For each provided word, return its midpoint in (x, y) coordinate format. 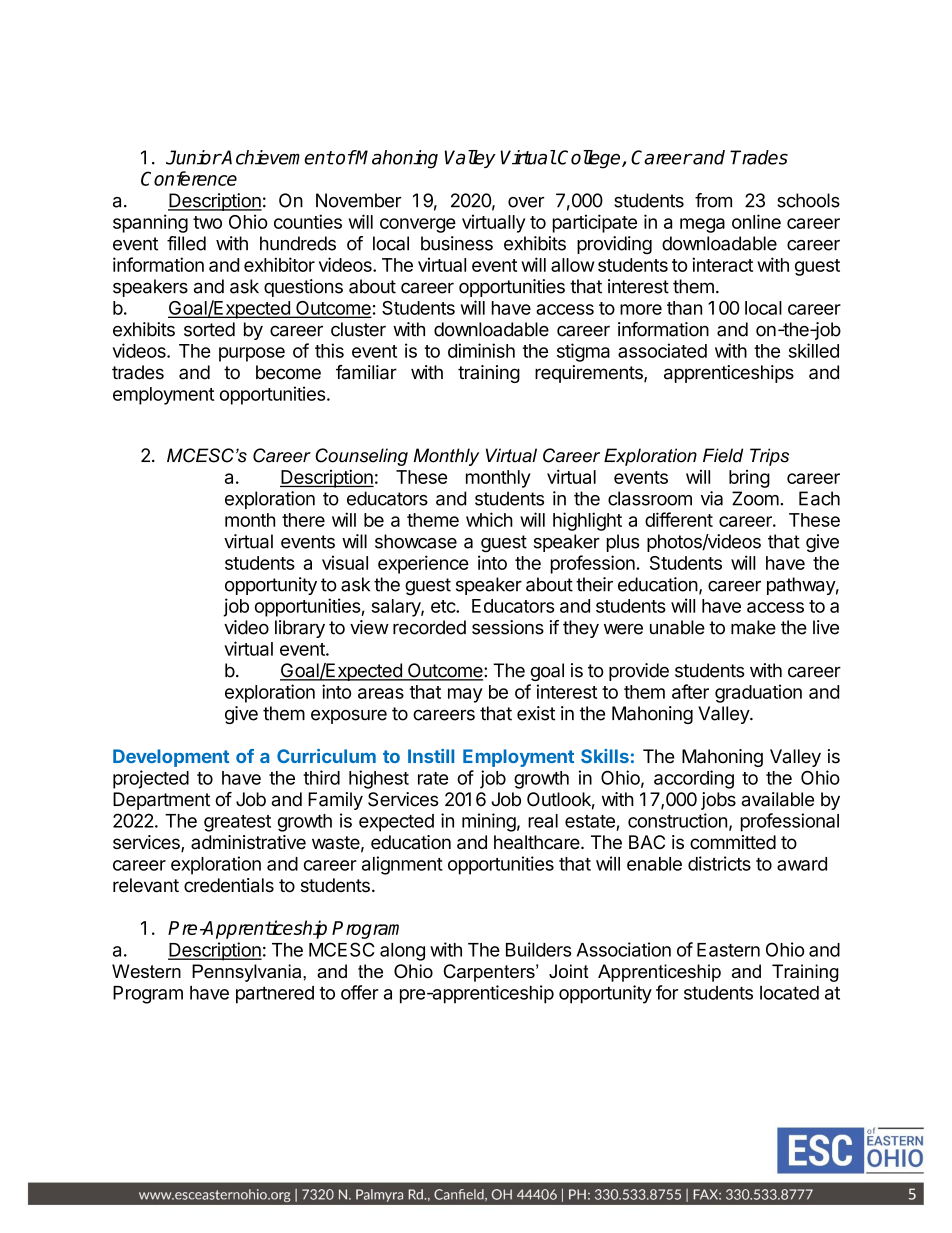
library (300, 629)
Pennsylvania (248, 973)
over (526, 202)
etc (444, 606)
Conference (189, 178)
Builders (539, 949)
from (713, 200)
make (753, 627)
